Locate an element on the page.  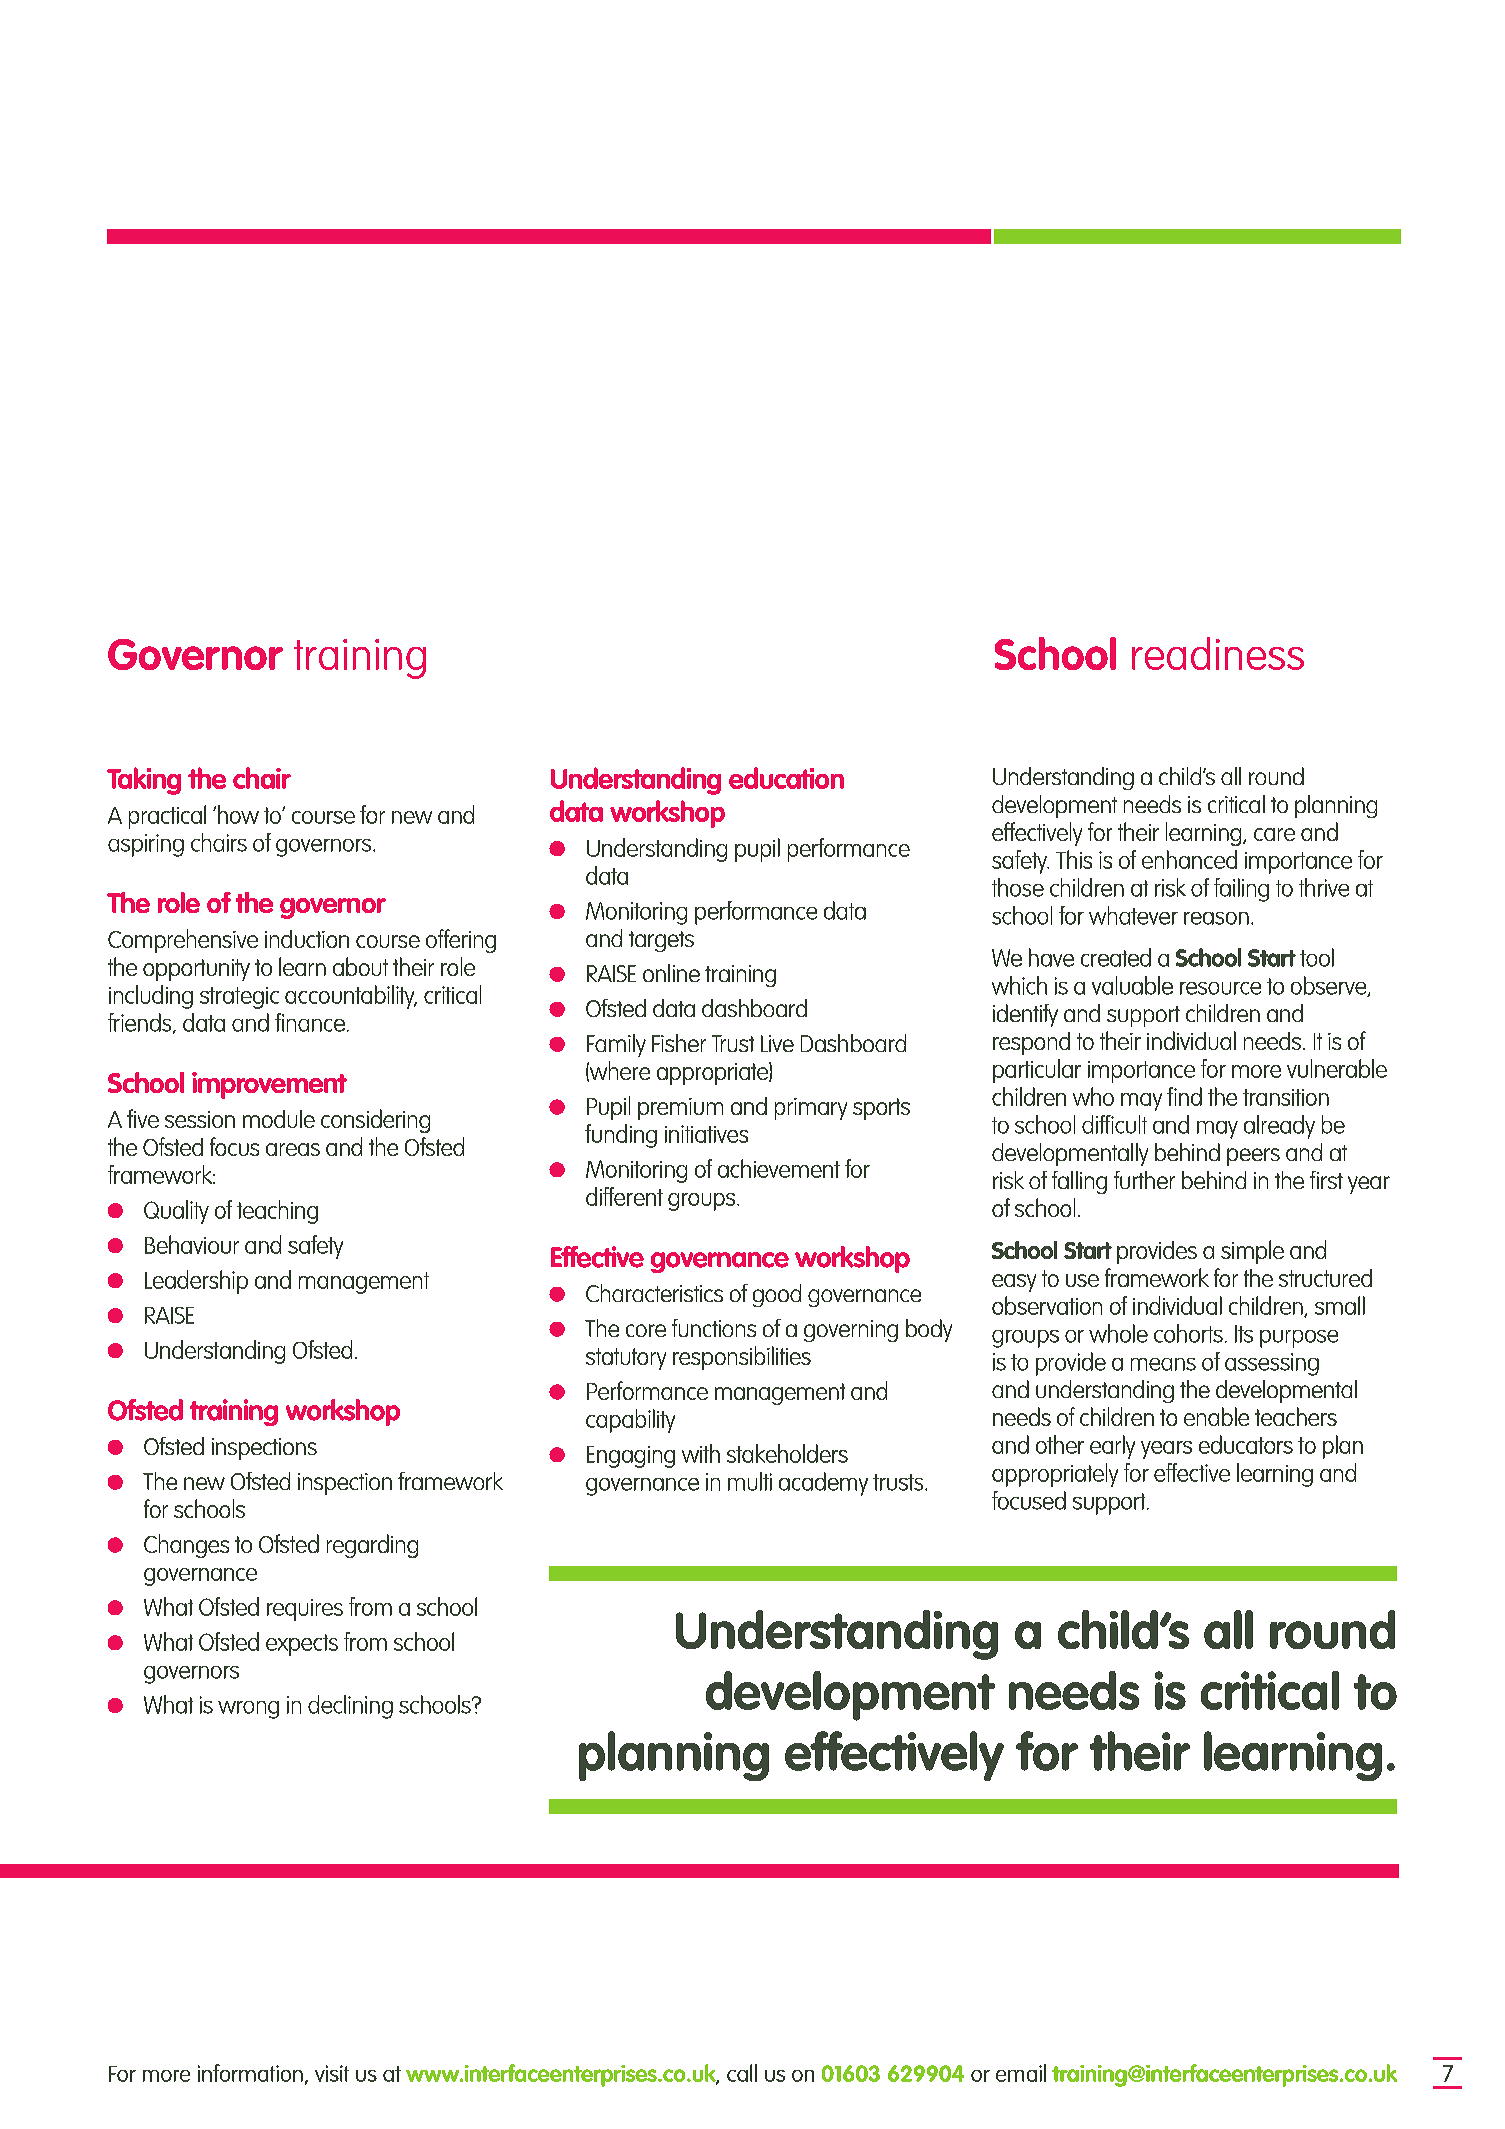
information is located at coordinates (250, 2073).
